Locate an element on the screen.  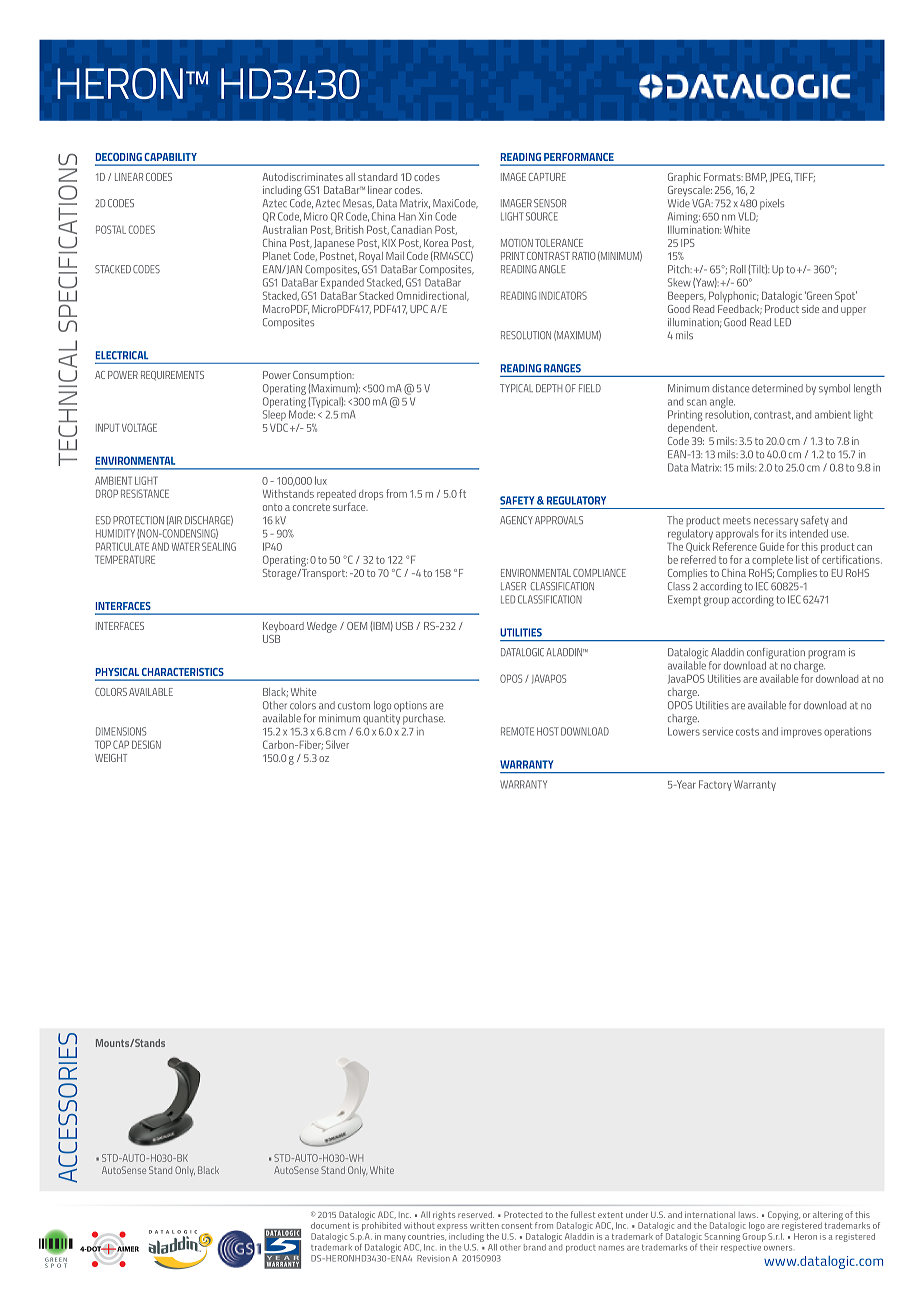
CAPABILITY is located at coordinates (171, 157).
